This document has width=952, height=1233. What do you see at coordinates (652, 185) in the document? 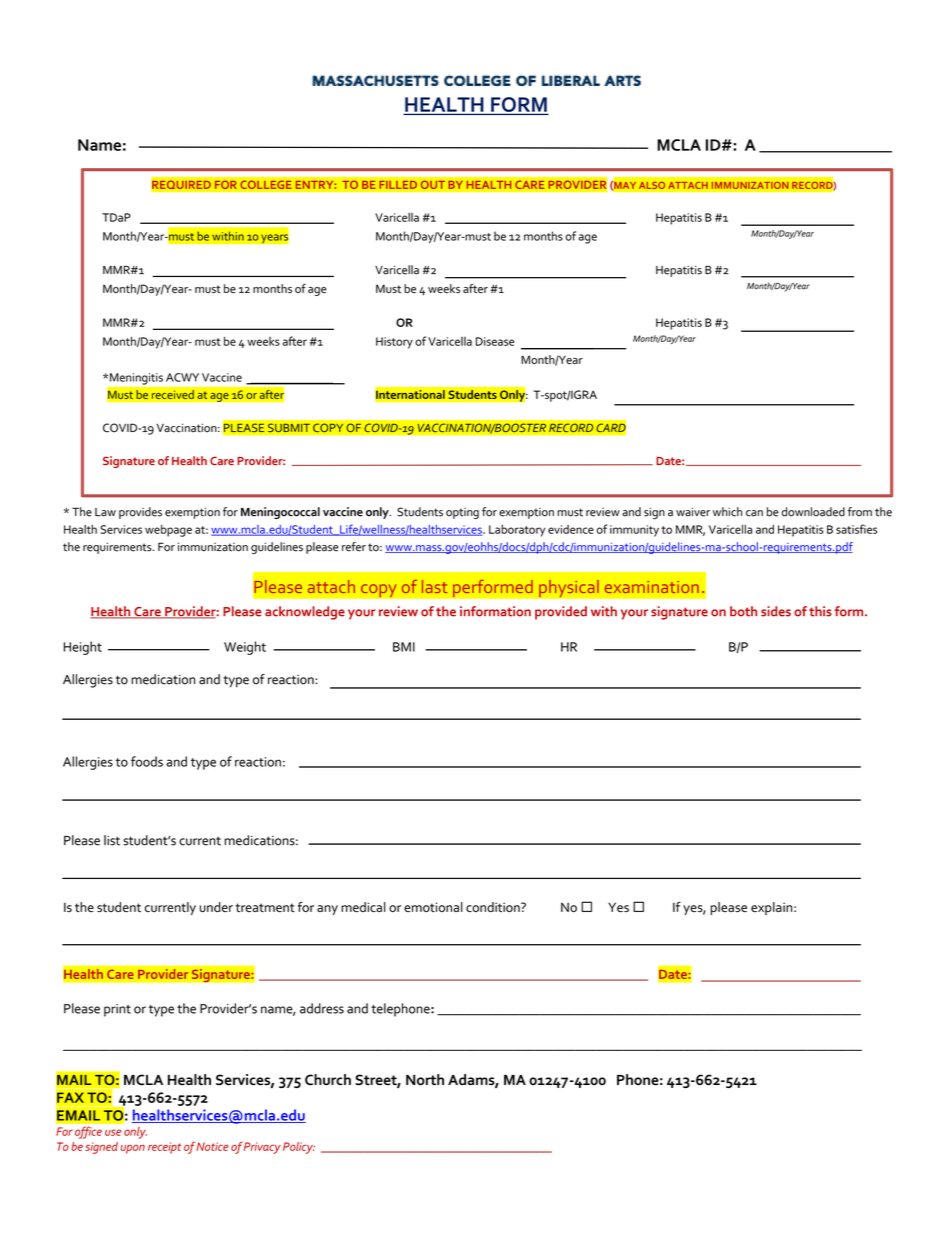
I see `ALSO` at bounding box center [652, 185].
